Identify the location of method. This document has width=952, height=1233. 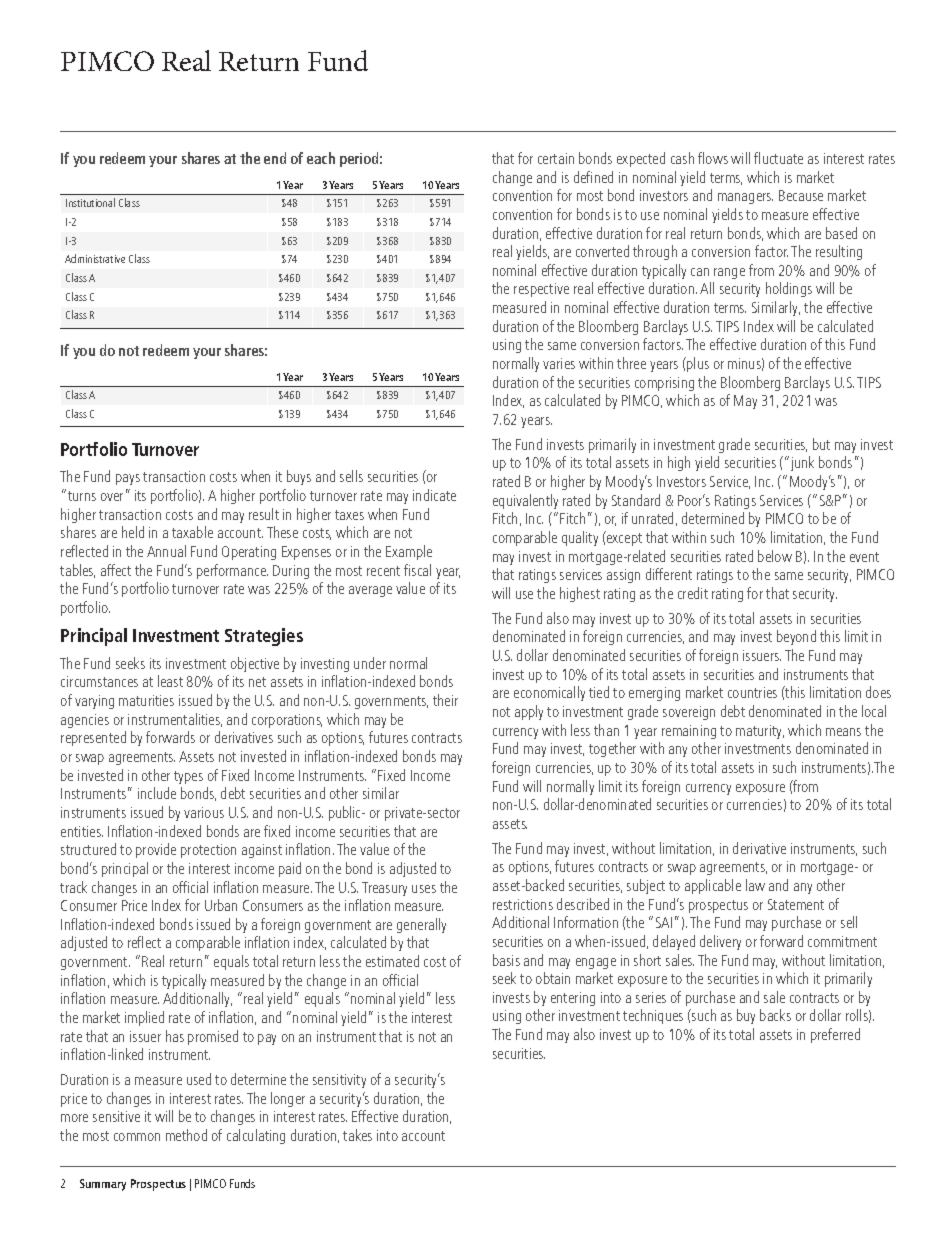
(186, 1135).
